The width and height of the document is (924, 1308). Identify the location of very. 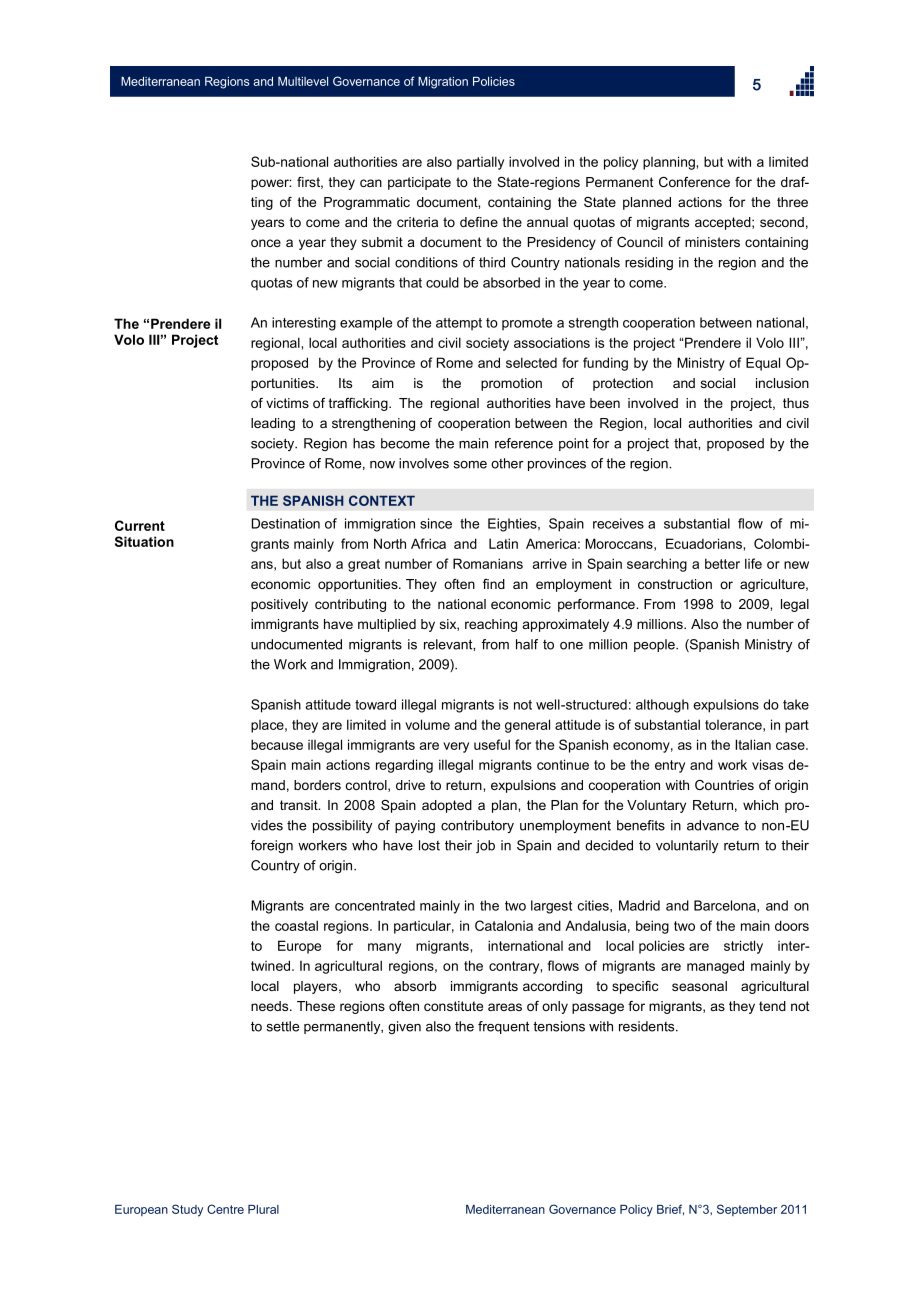
(456, 747).
